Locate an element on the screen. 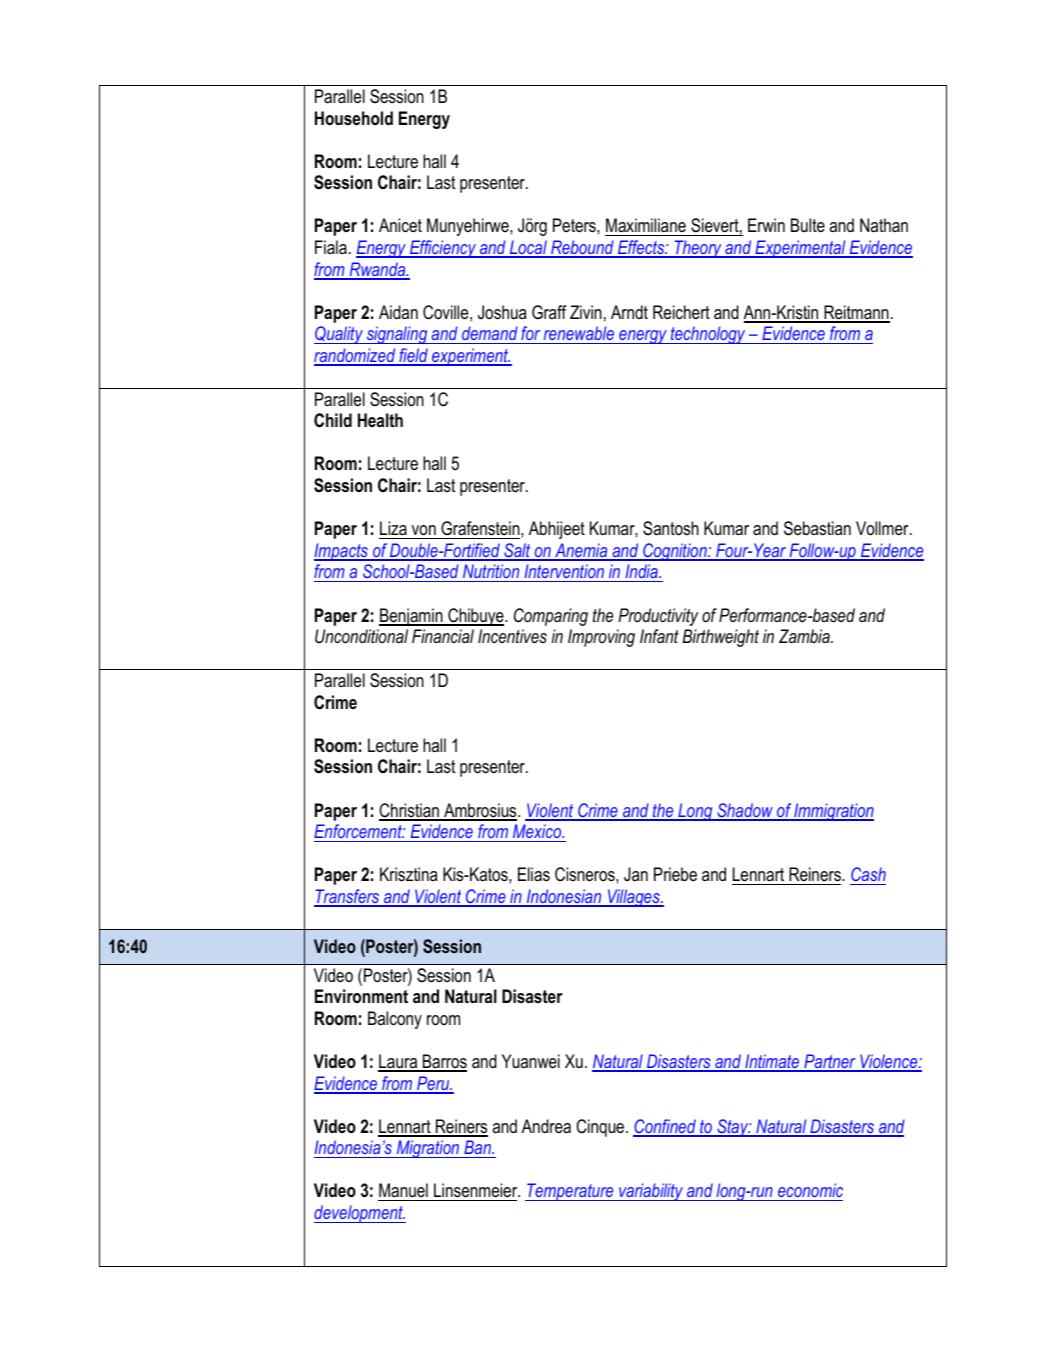  Peters is located at coordinates (575, 225).
